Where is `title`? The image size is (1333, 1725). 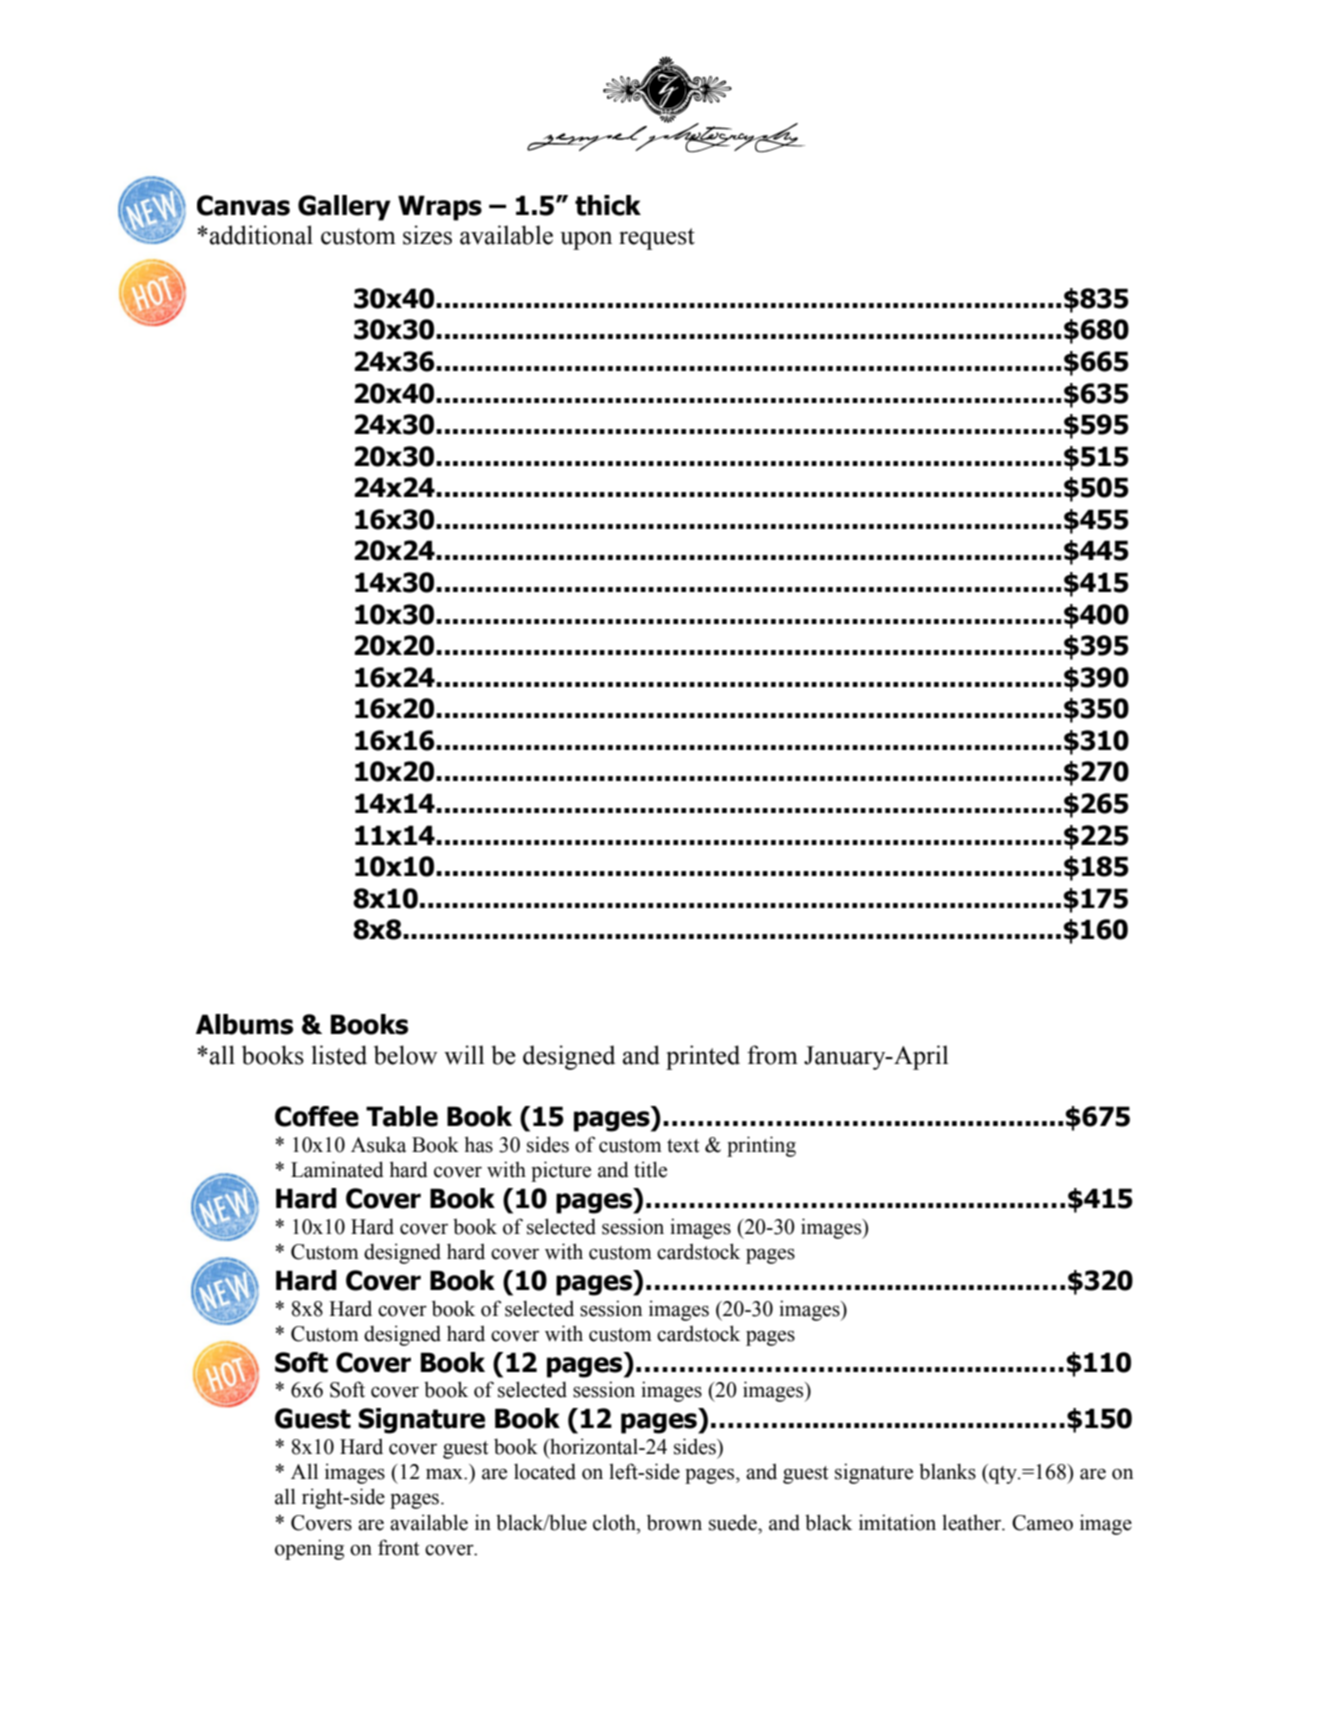
title is located at coordinates (650, 1169).
